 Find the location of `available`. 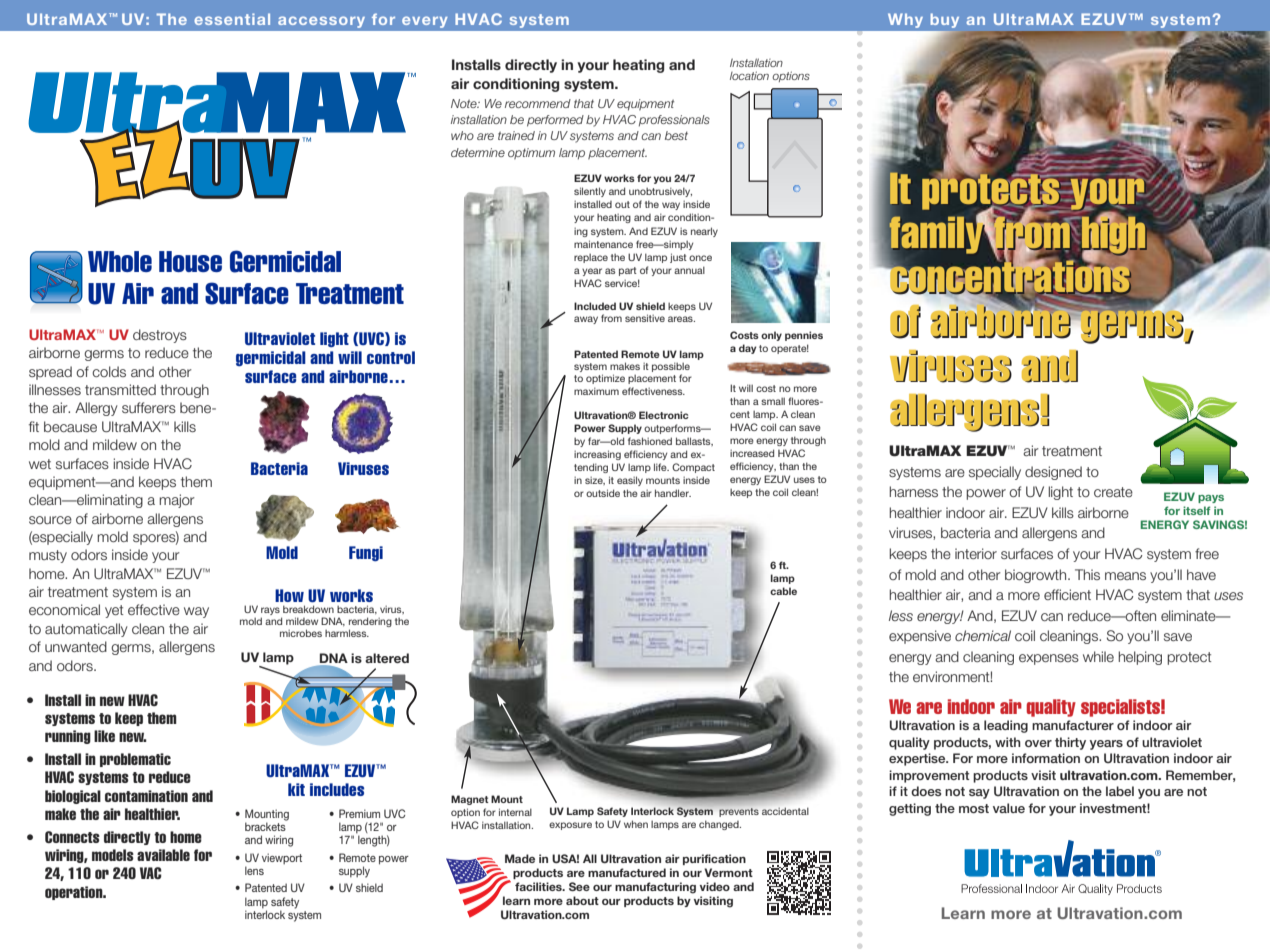

available is located at coordinates (163, 855).
